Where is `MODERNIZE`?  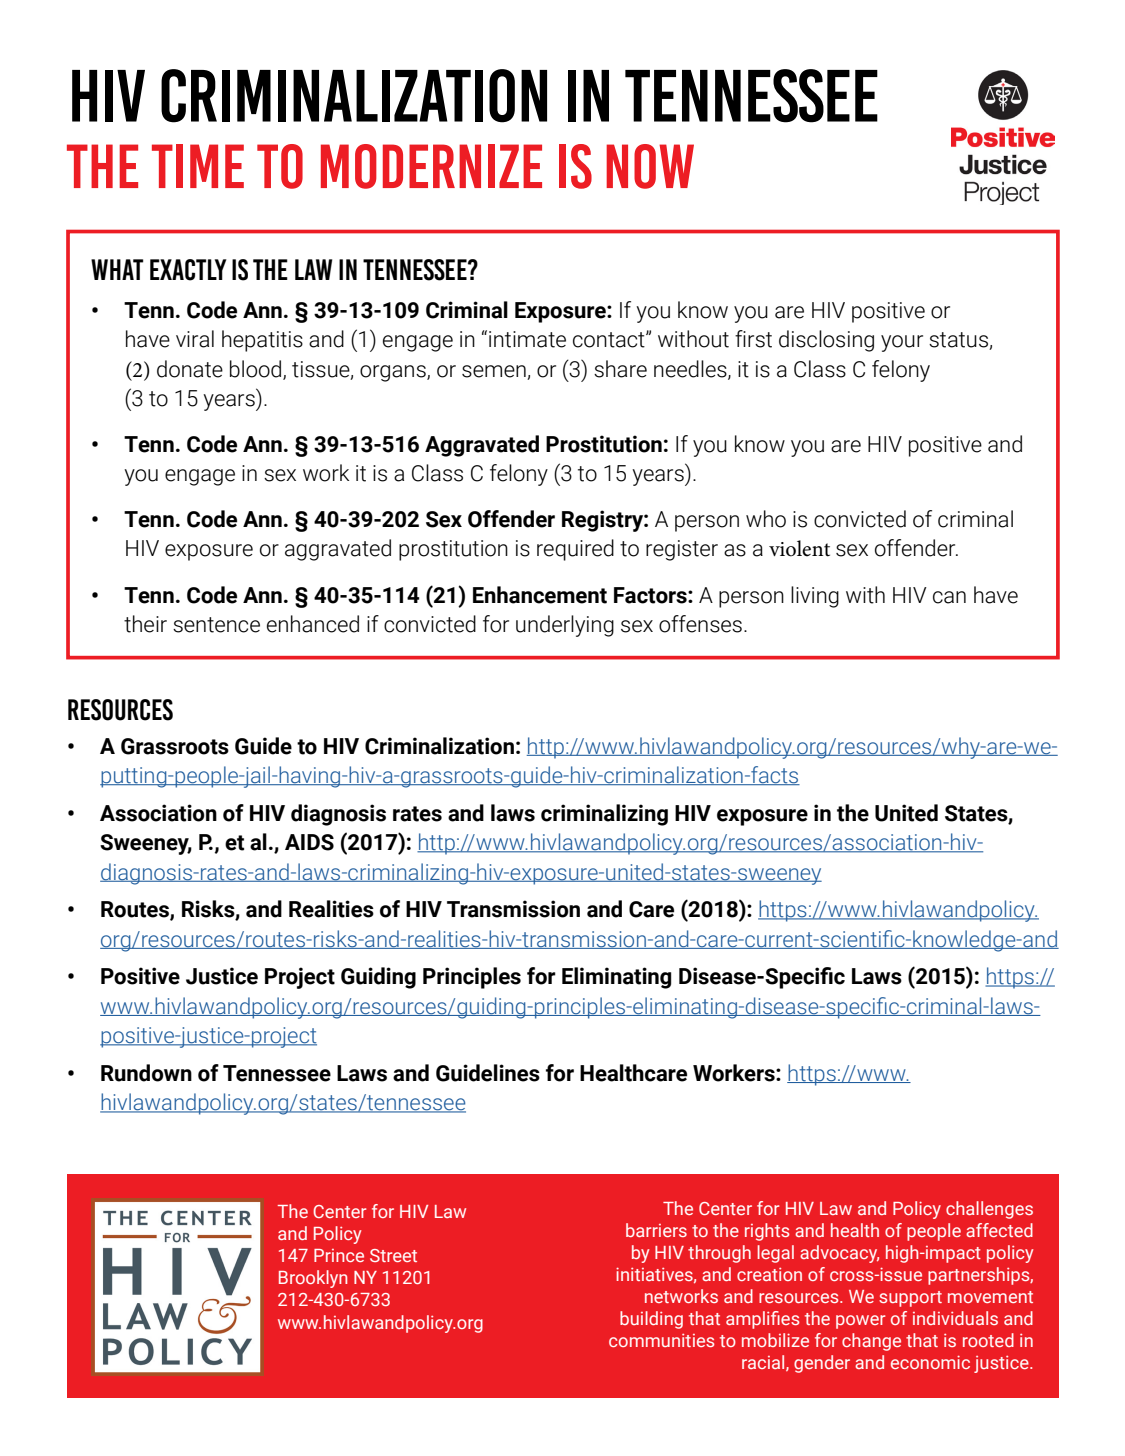 MODERNIZE is located at coordinates (431, 166).
